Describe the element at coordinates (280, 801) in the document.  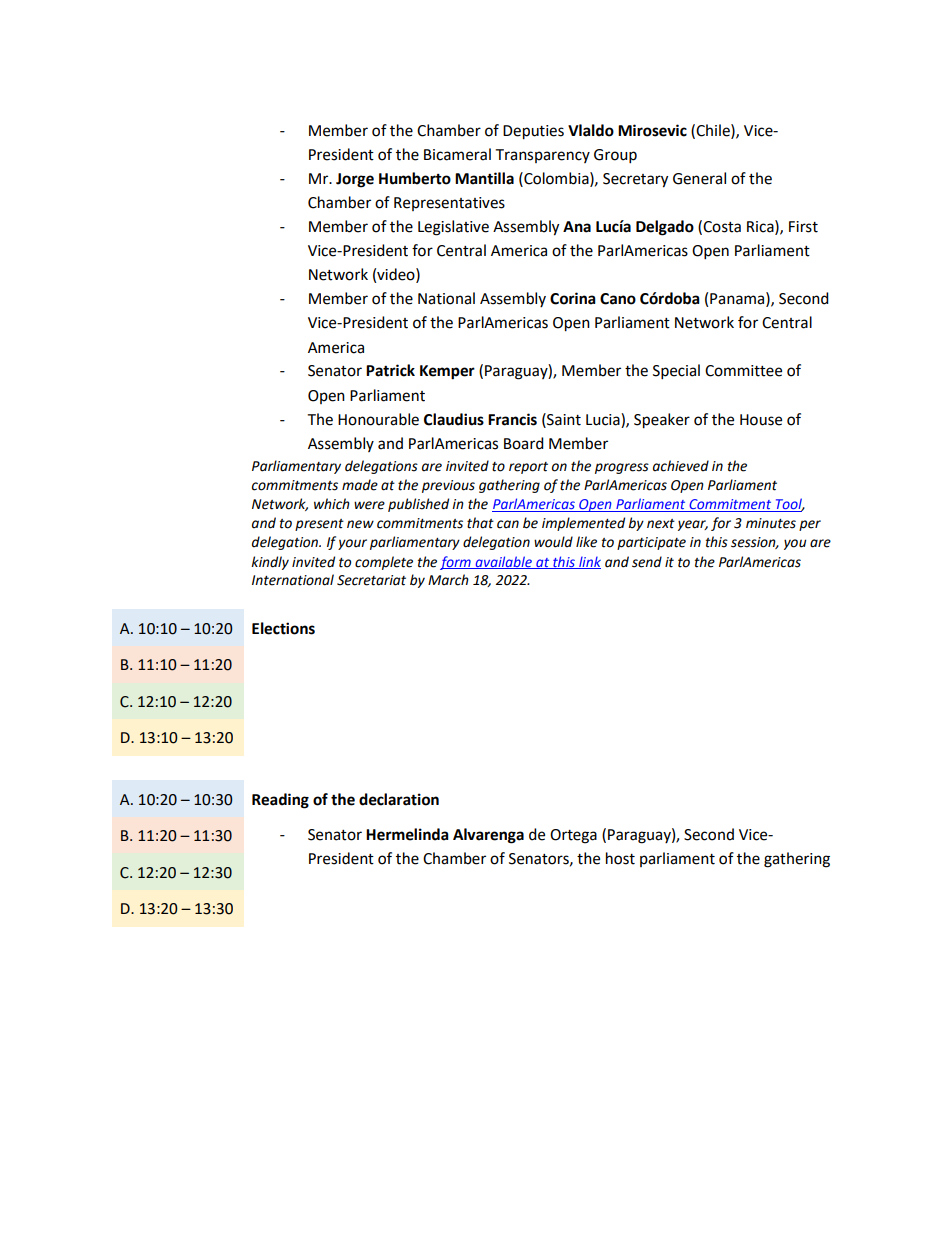
I see `Reading` at that location.
